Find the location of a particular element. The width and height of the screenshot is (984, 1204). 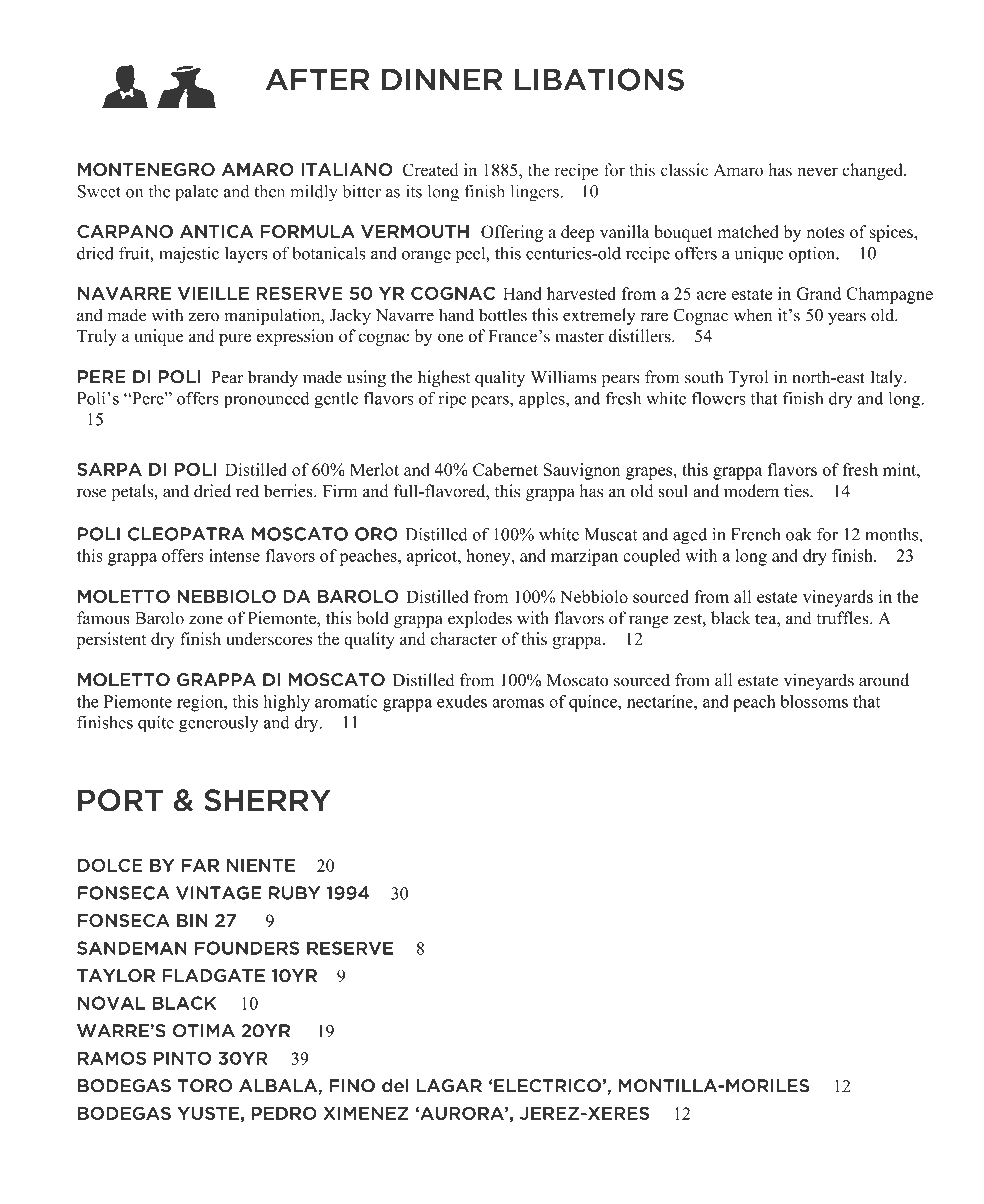

never is located at coordinates (817, 172).
